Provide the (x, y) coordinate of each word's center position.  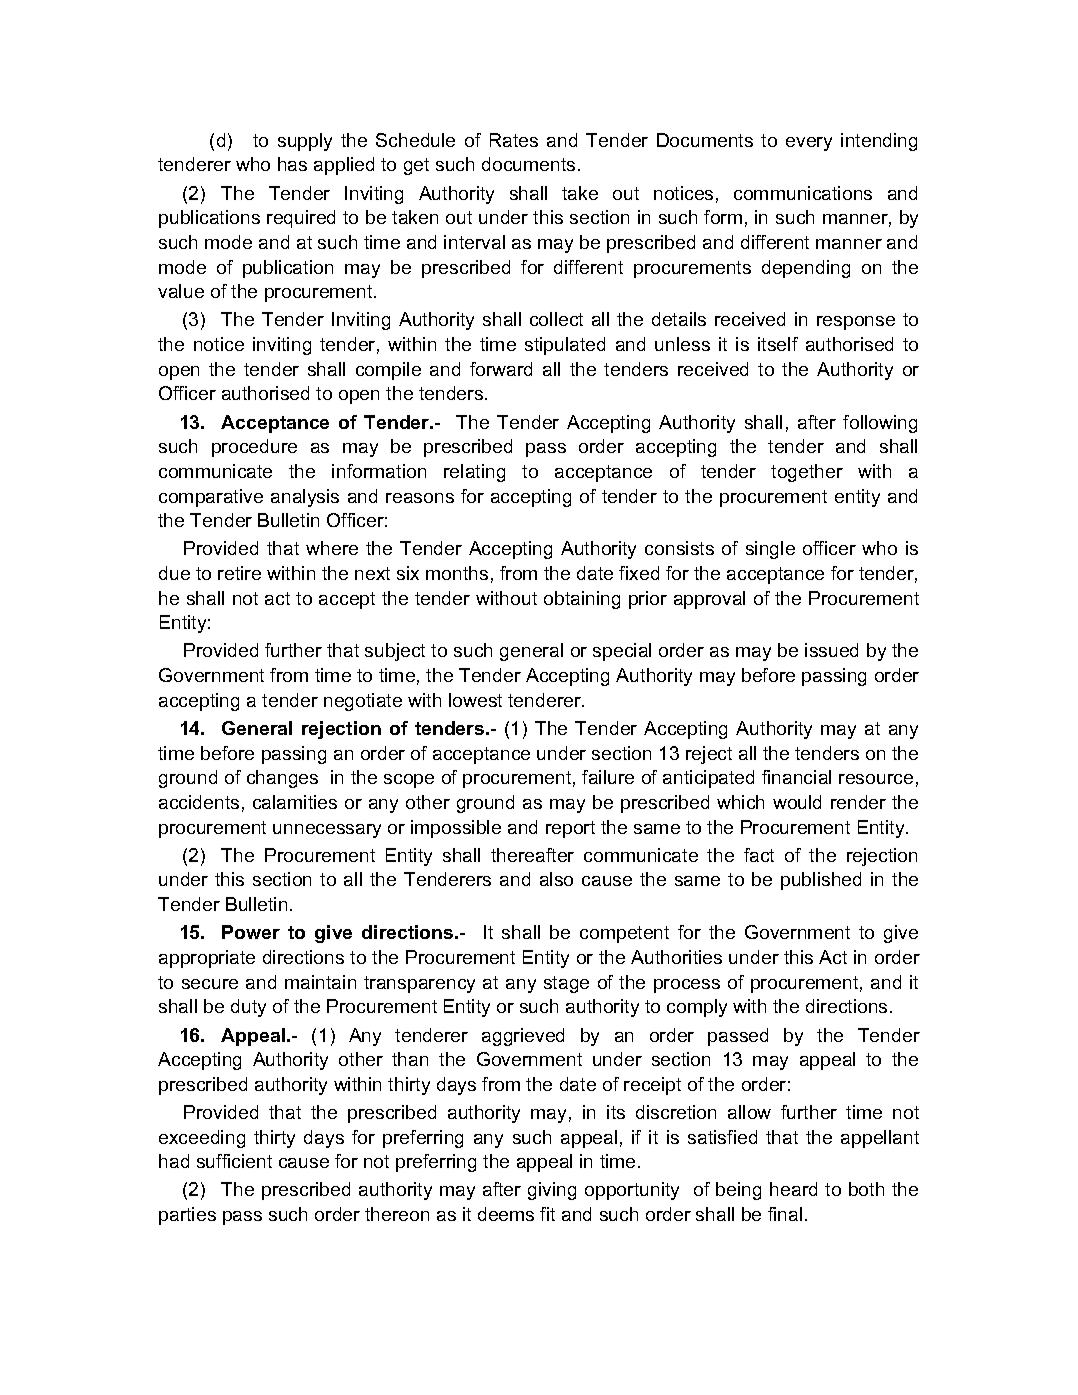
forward (501, 369)
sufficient (234, 1161)
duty (248, 1008)
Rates (514, 140)
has (292, 164)
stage (566, 984)
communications (803, 193)
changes (282, 779)
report (570, 829)
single (770, 550)
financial (796, 777)
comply (697, 1008)
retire (239, 573)
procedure (254, 448)
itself (778, 344)
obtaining (582, 600)
